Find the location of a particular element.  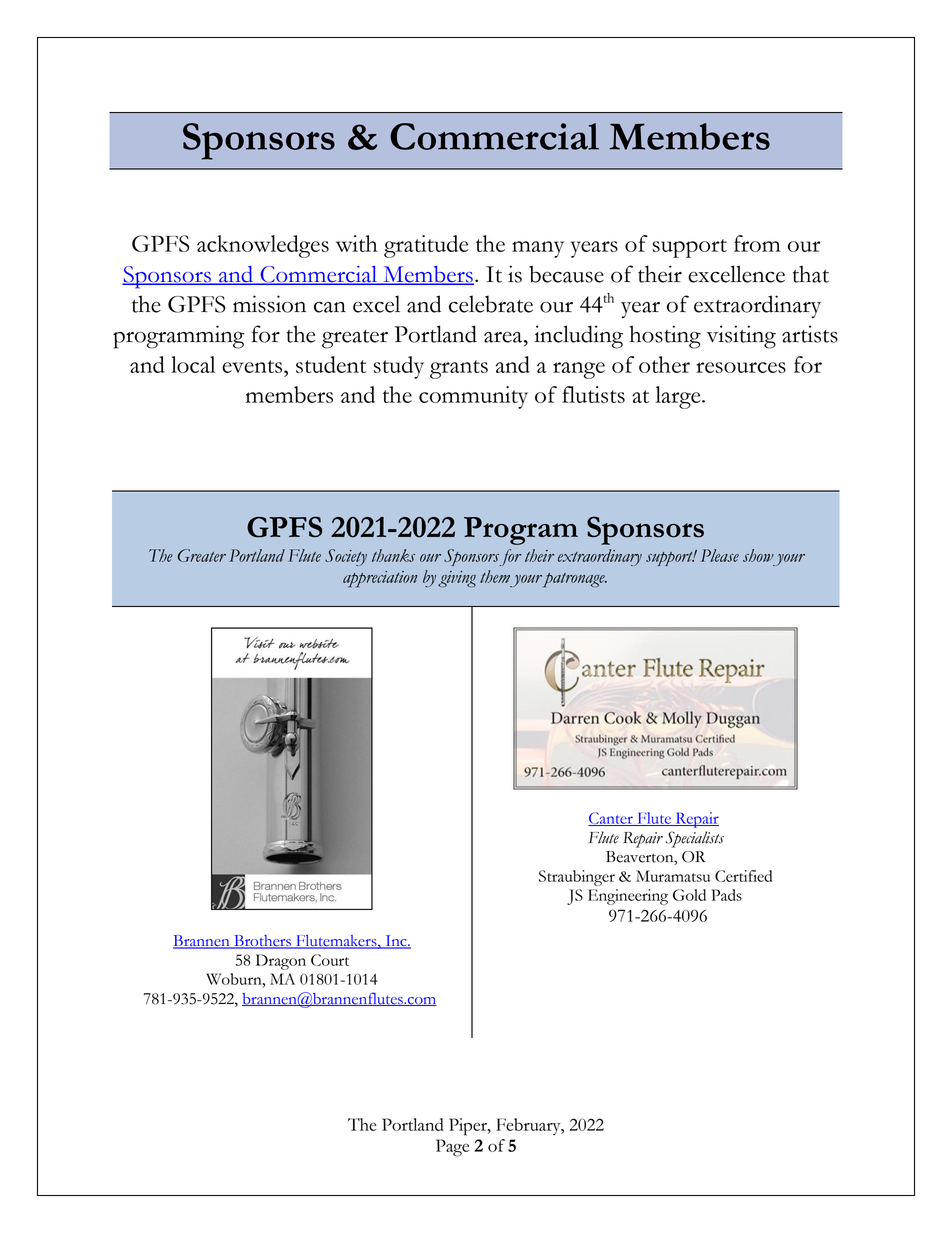

Court is located at coordinates (330, 960).
